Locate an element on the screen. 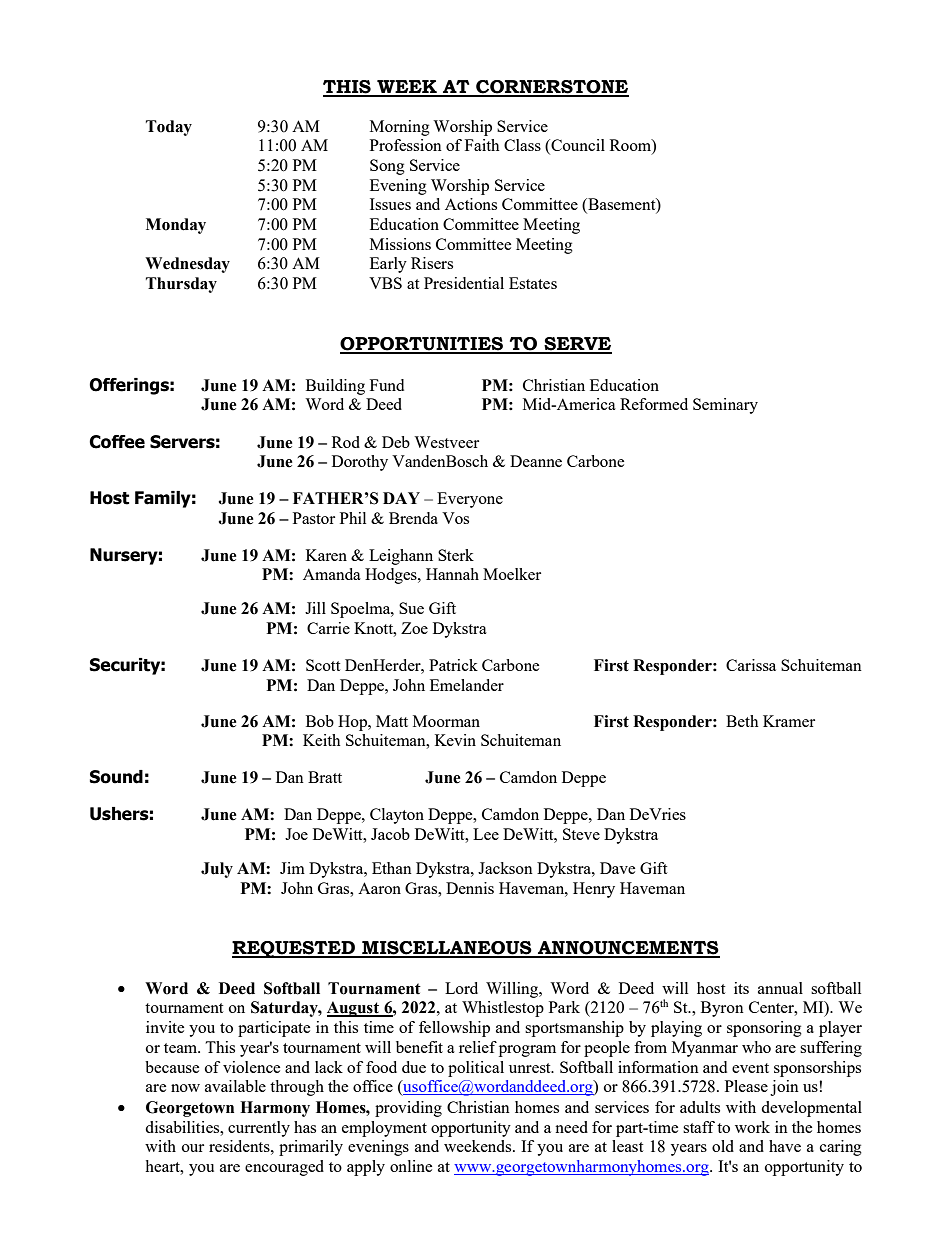  July is located at coordinates (217, 870).
